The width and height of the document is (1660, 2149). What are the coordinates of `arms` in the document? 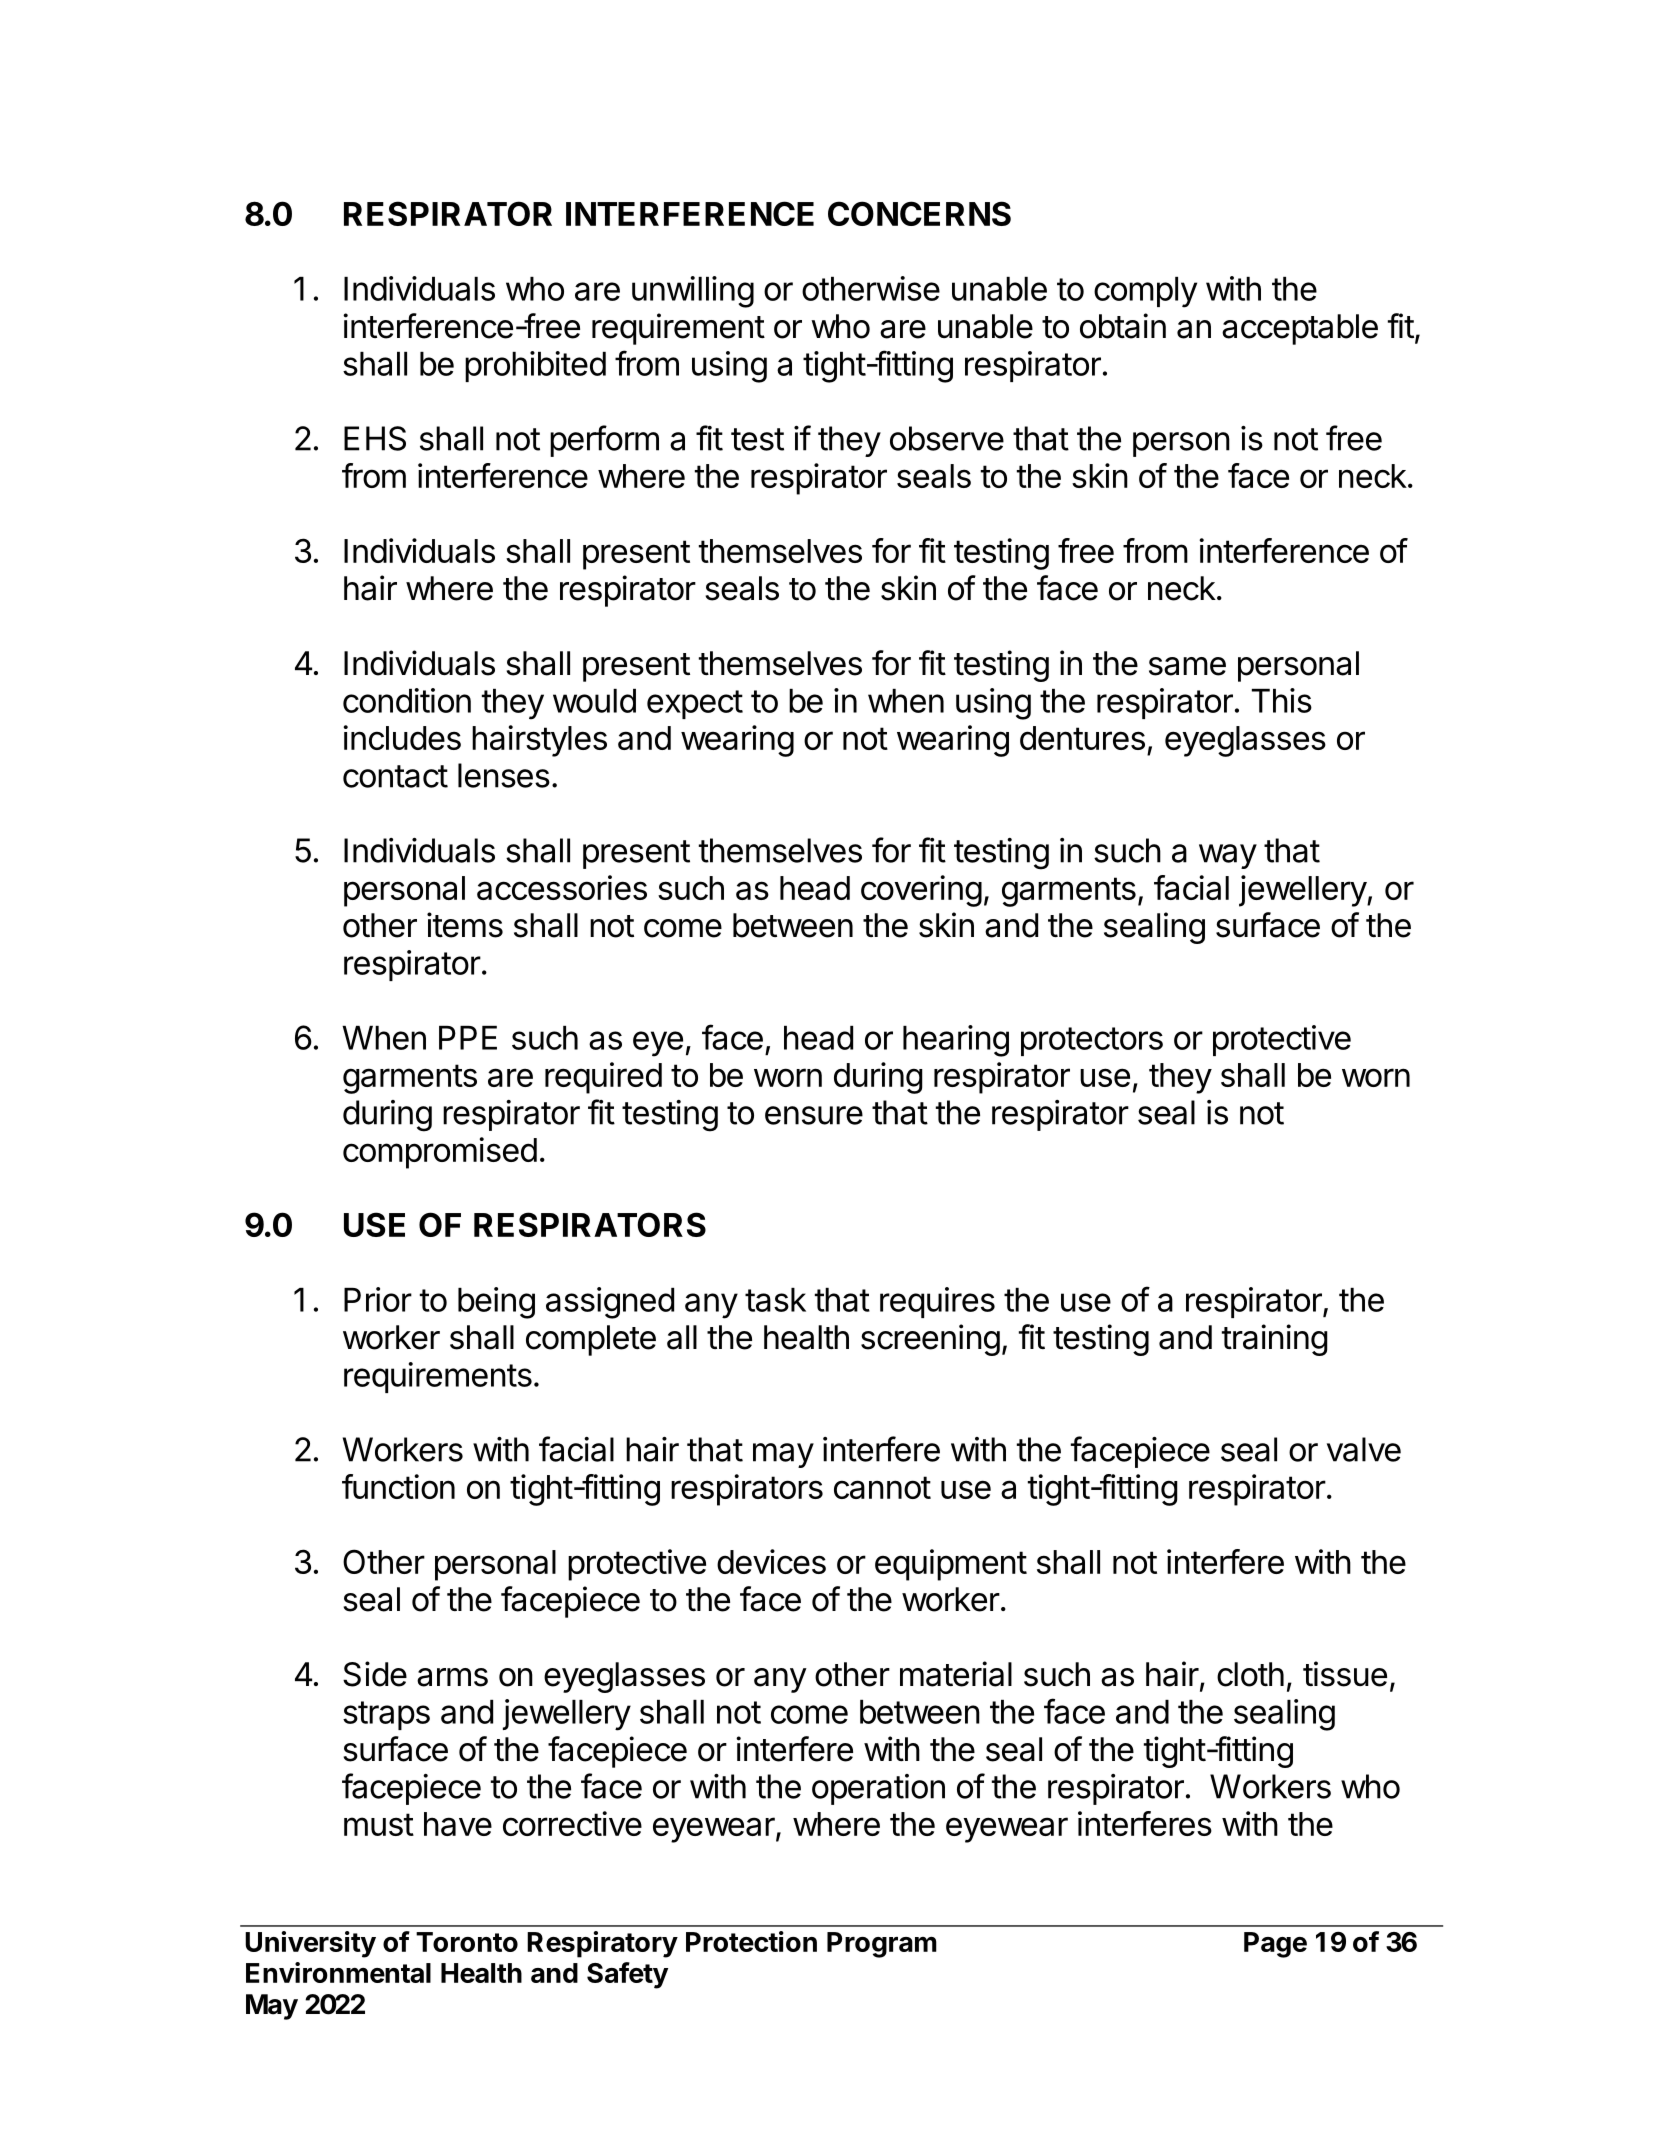 It's located at (452, 1677).
